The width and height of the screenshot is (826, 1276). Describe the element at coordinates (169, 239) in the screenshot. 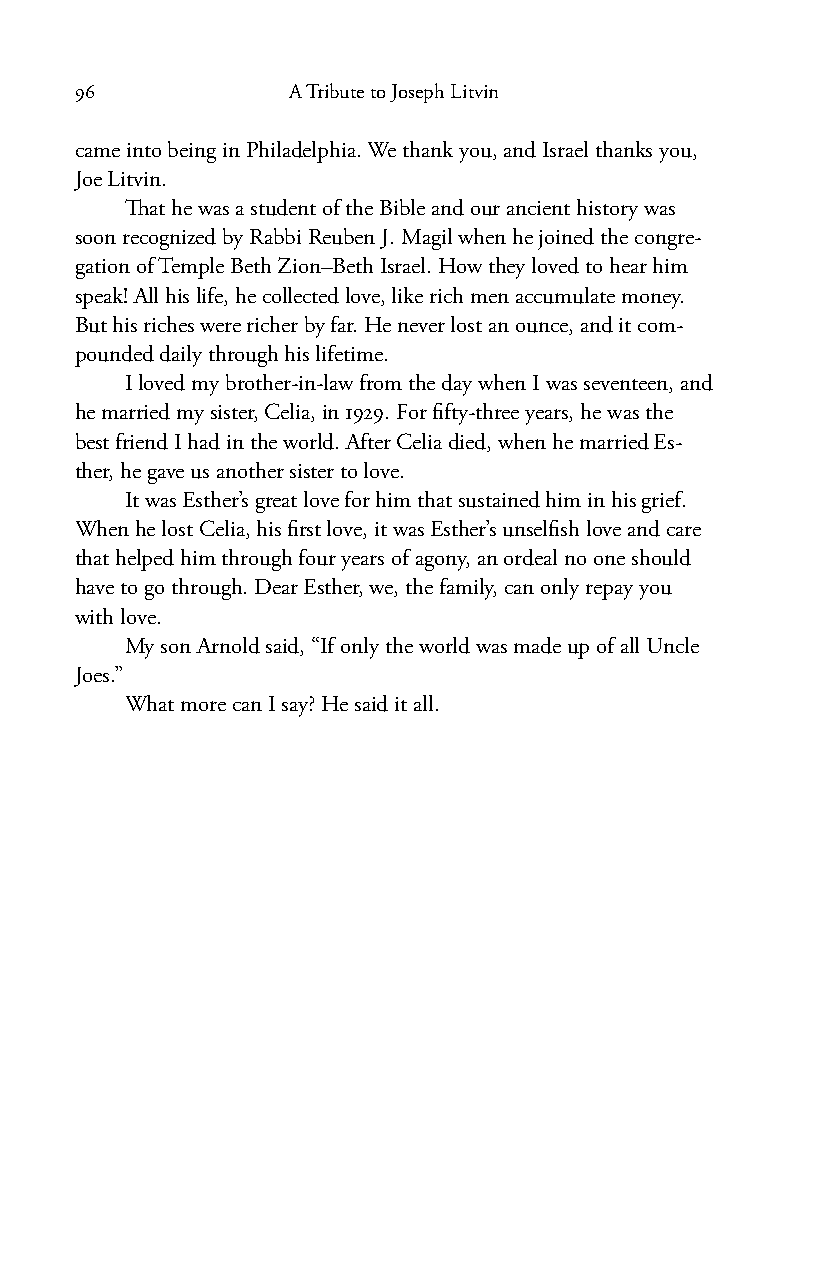

I see `recognized` at that location.
